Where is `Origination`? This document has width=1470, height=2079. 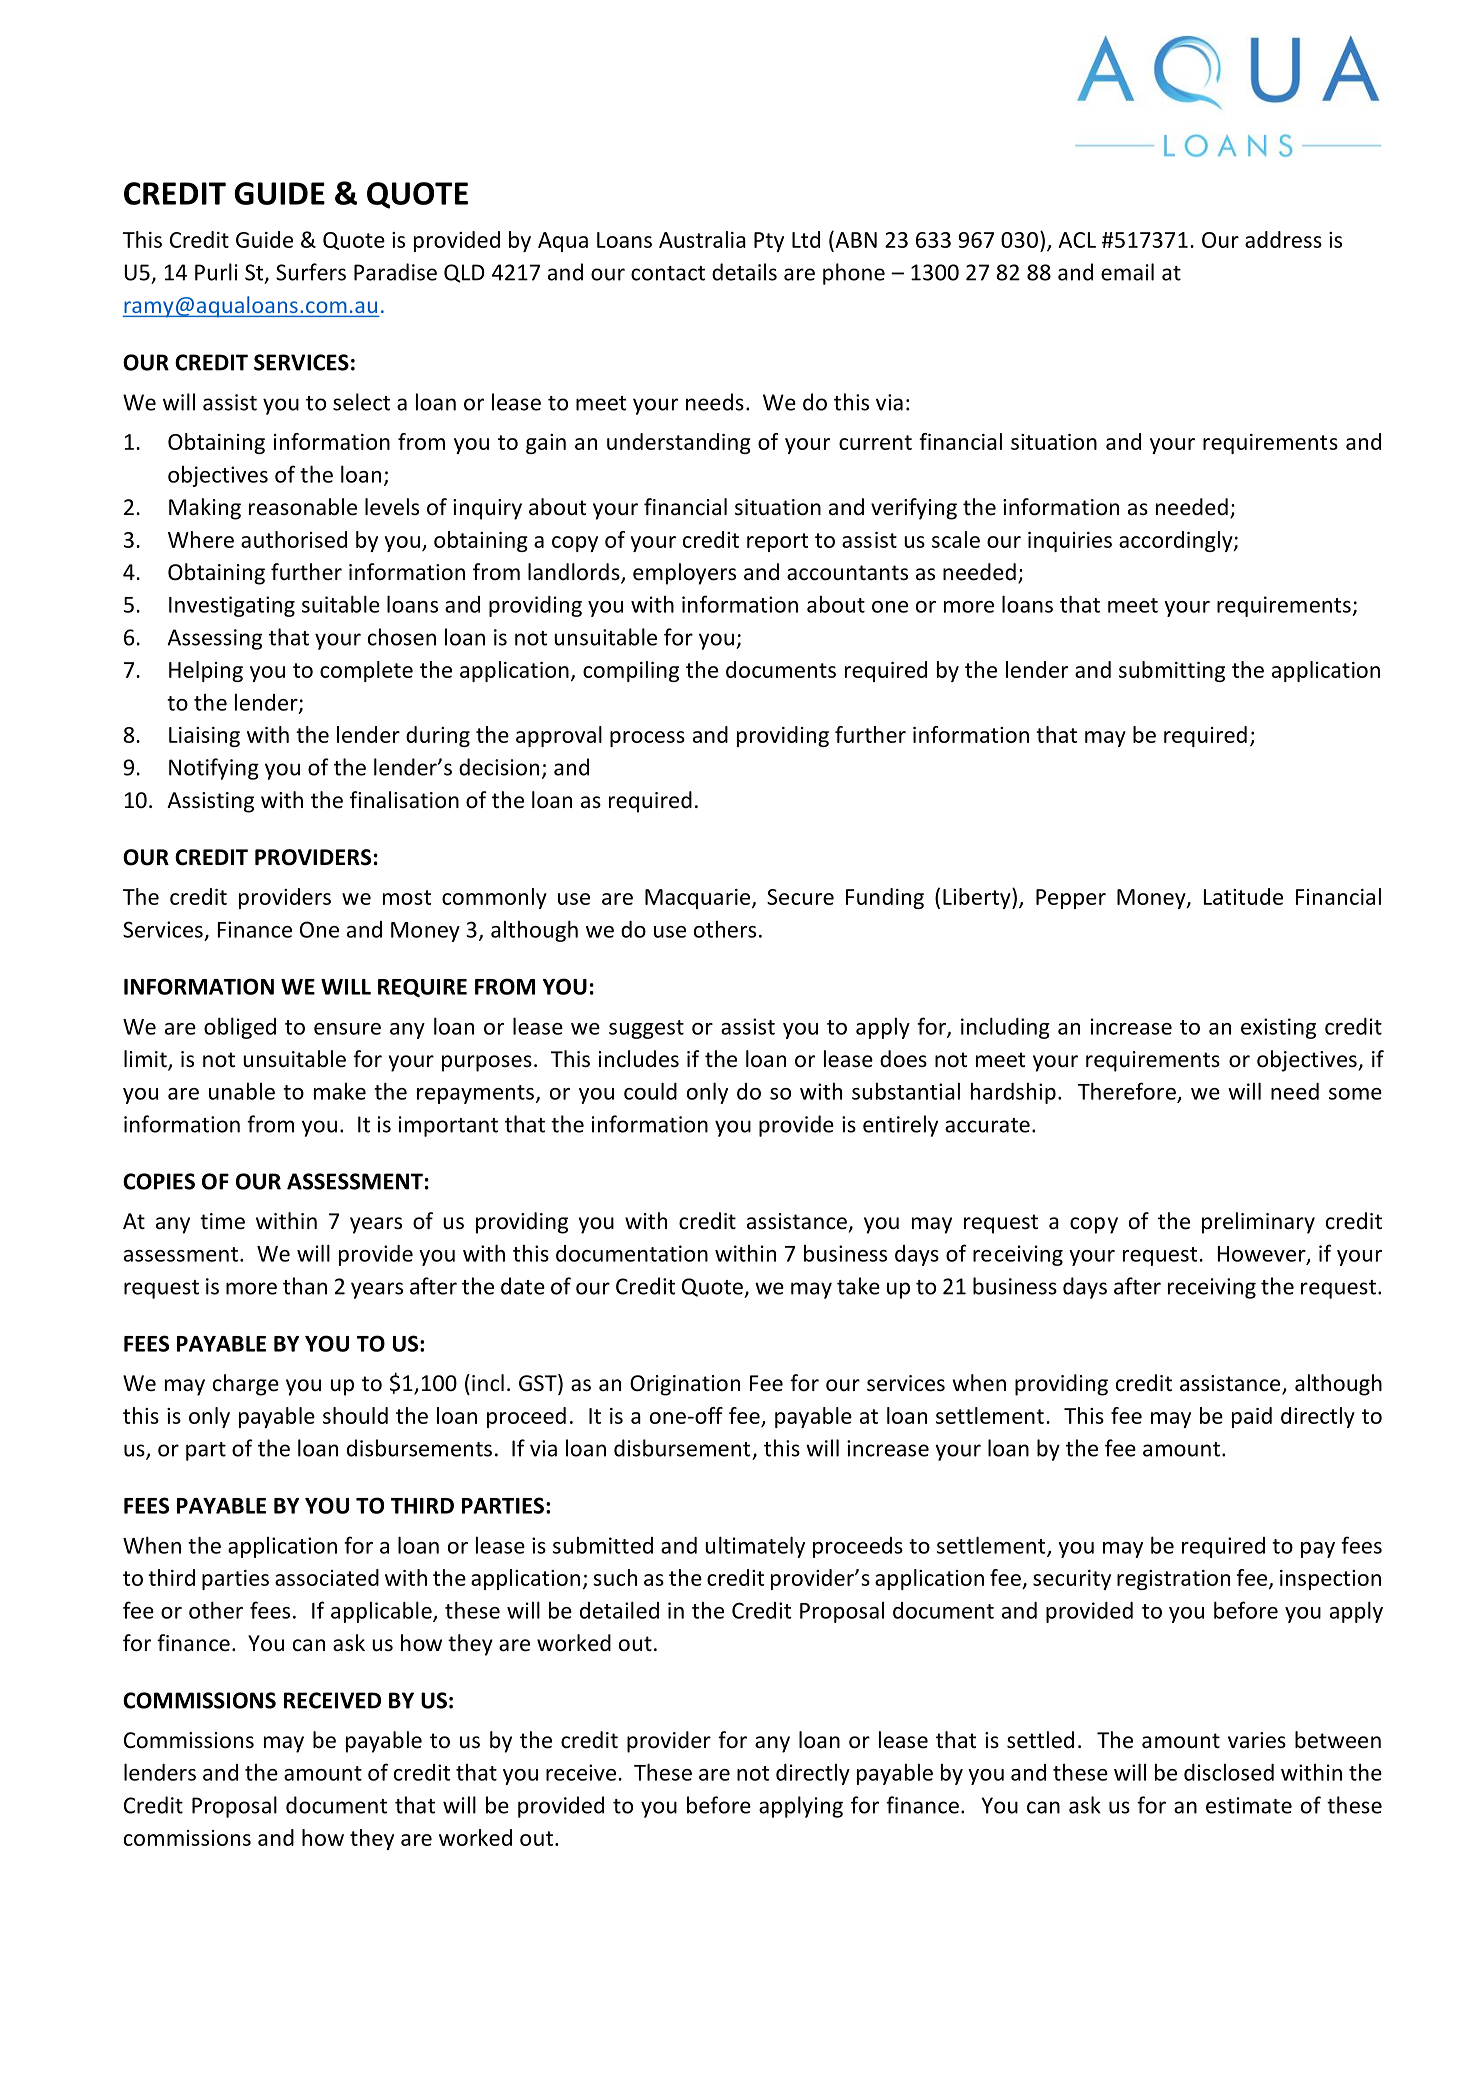 Origination is located at coordinates (685, 1385).
